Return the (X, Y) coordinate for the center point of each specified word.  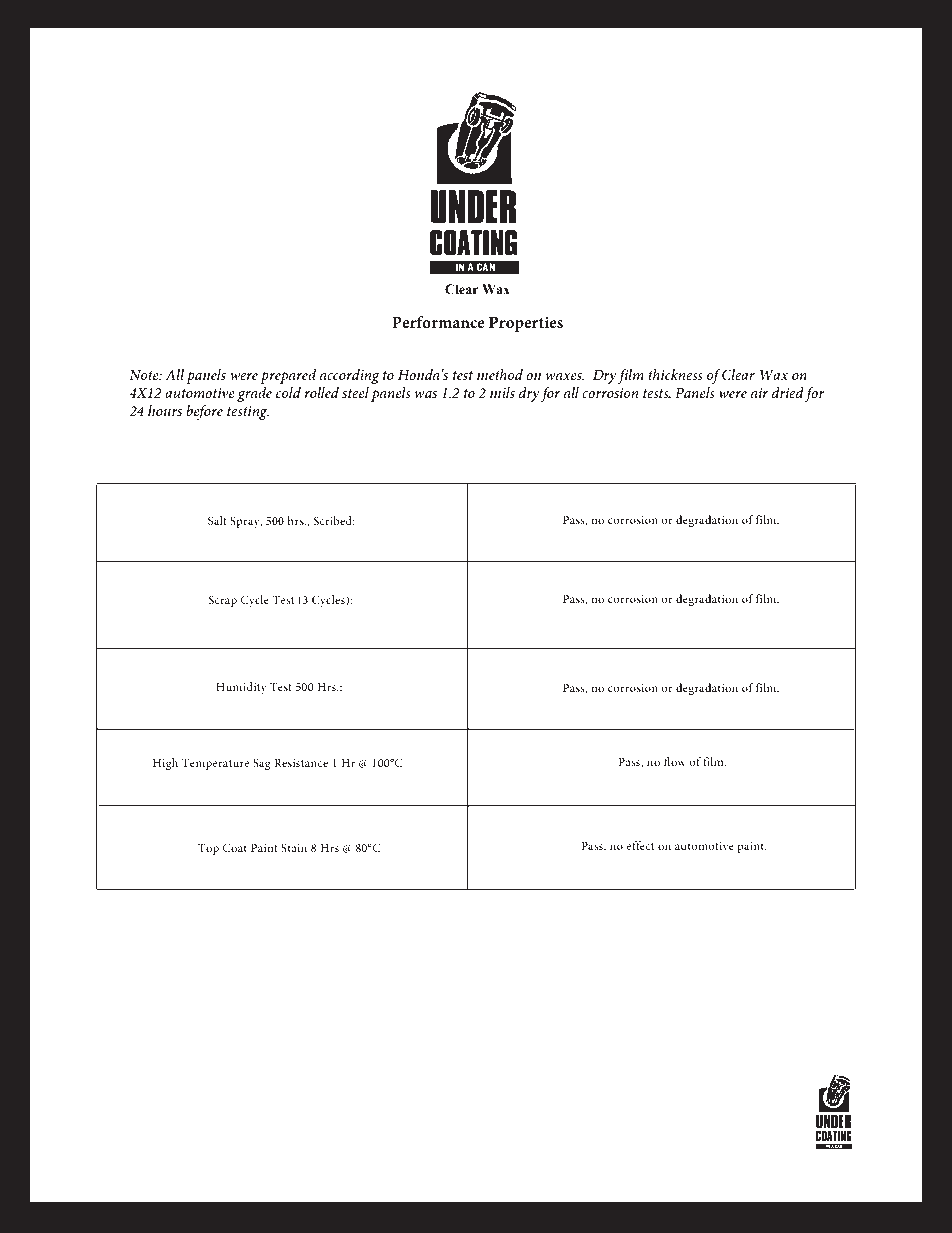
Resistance (301, 763)
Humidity (241, 688)
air (759, 393)
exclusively (324, 1127)
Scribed (334, 520)
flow (675, 761)
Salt (217, 520)
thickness (675, 374)
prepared (288, 376)
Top (208, 849)
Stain (294, 847)
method (500, 374)
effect (640, 845)
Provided (269, 1126)
